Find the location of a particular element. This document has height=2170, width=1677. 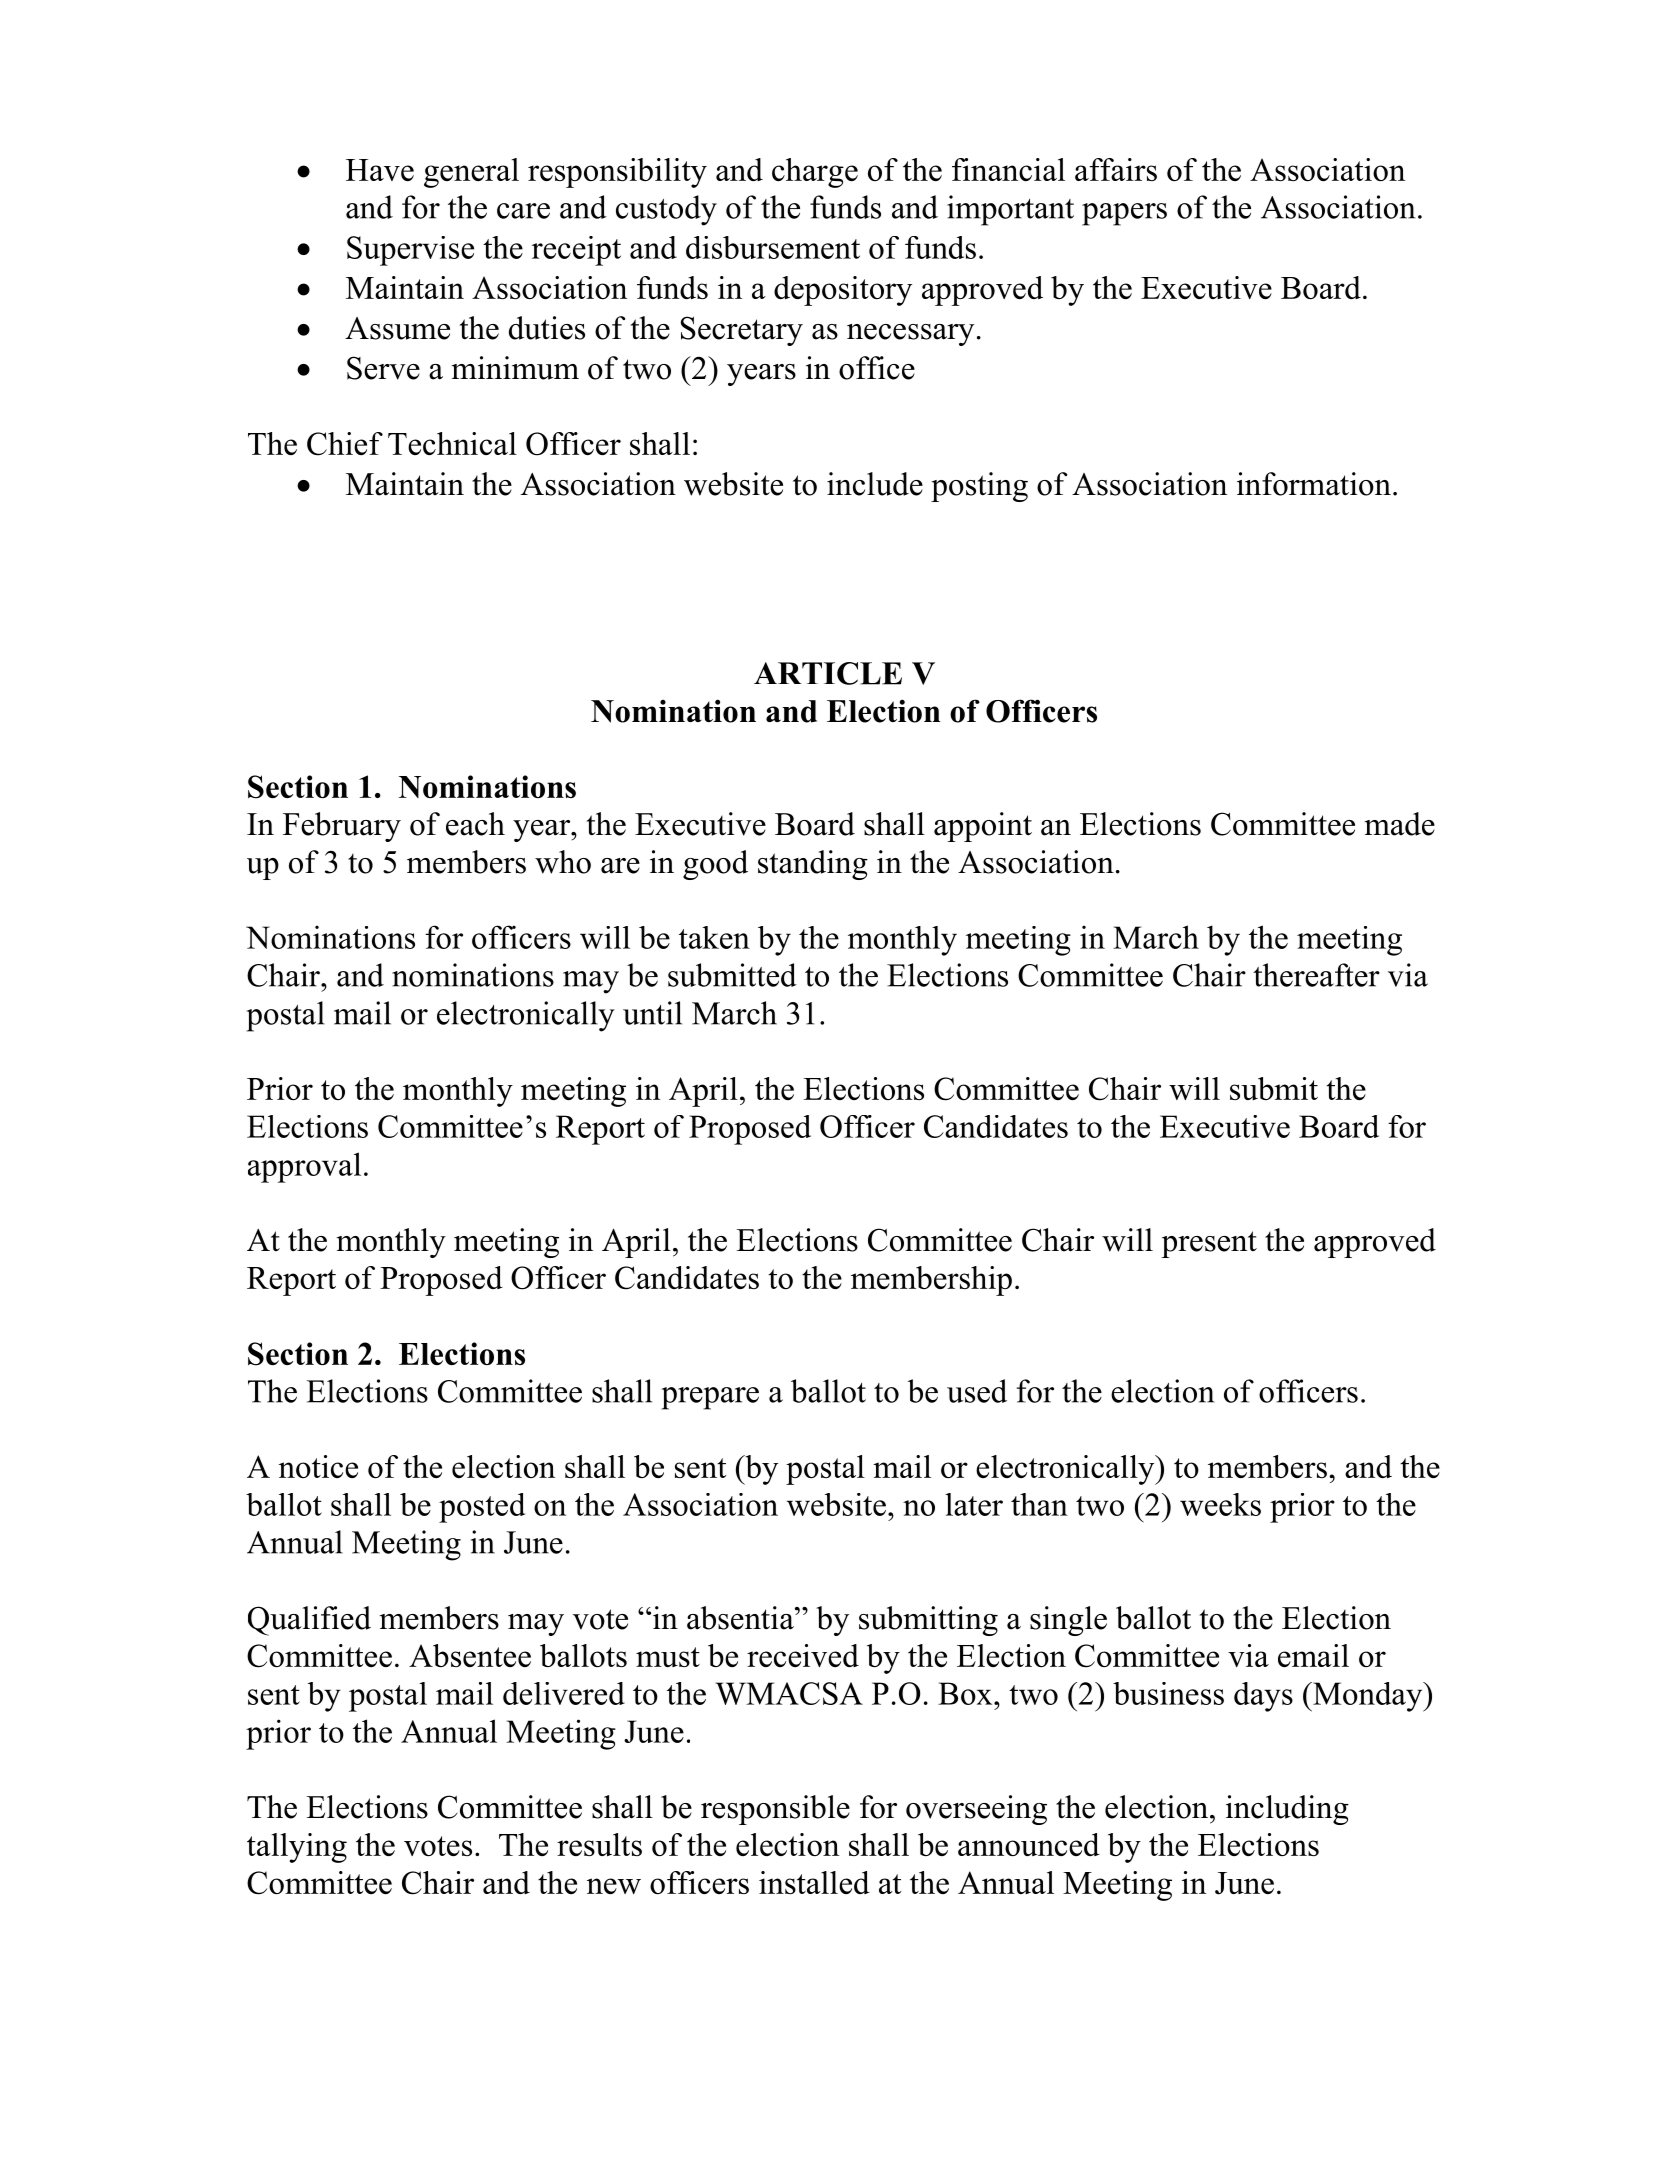

approval is located at coordinates (304, 1167).
